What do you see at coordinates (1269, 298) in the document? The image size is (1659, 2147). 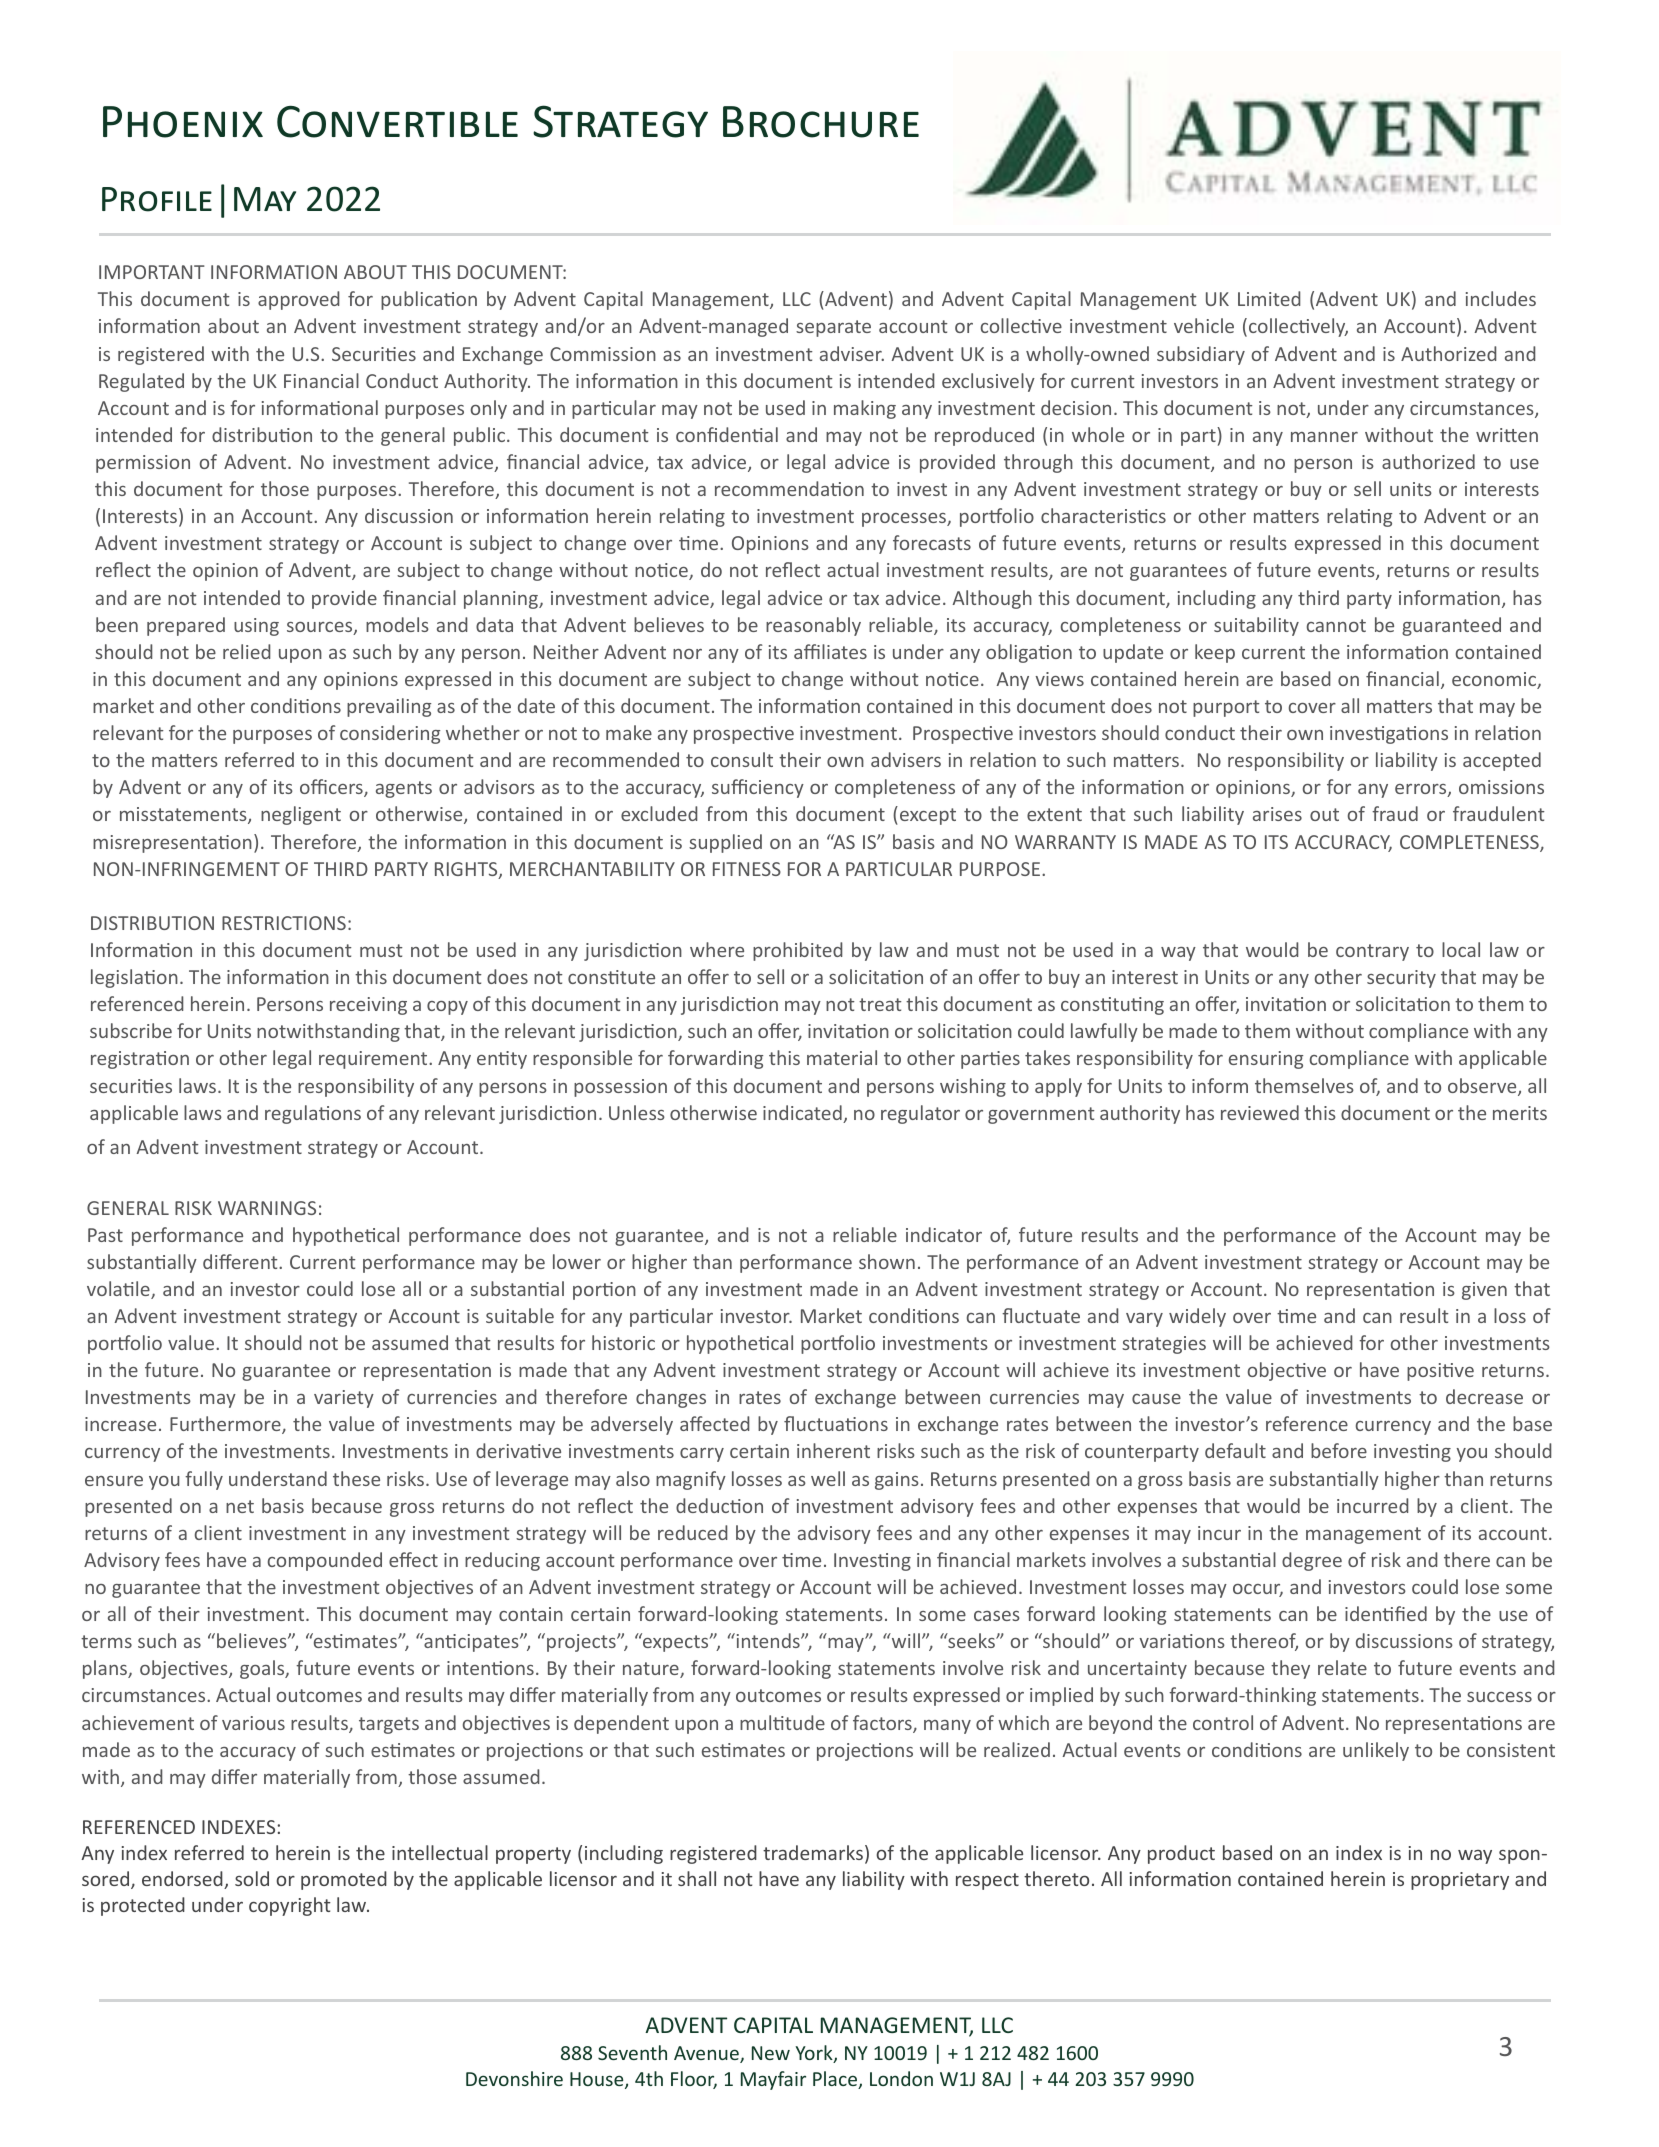 I see `Limited` at bounding box center [1269, 298].
